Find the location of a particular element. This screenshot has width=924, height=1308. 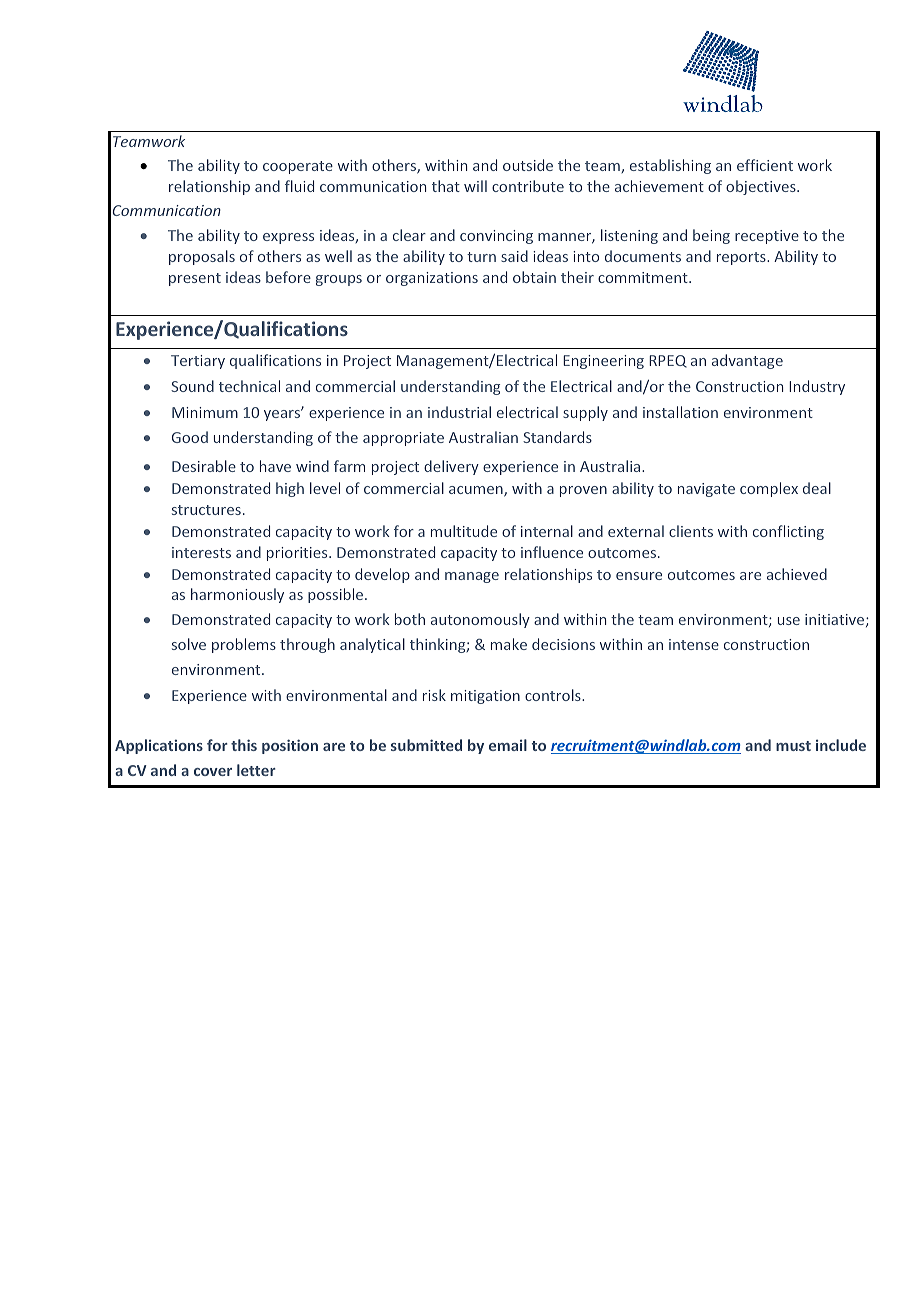

will is located at coordinates (475, 186).
